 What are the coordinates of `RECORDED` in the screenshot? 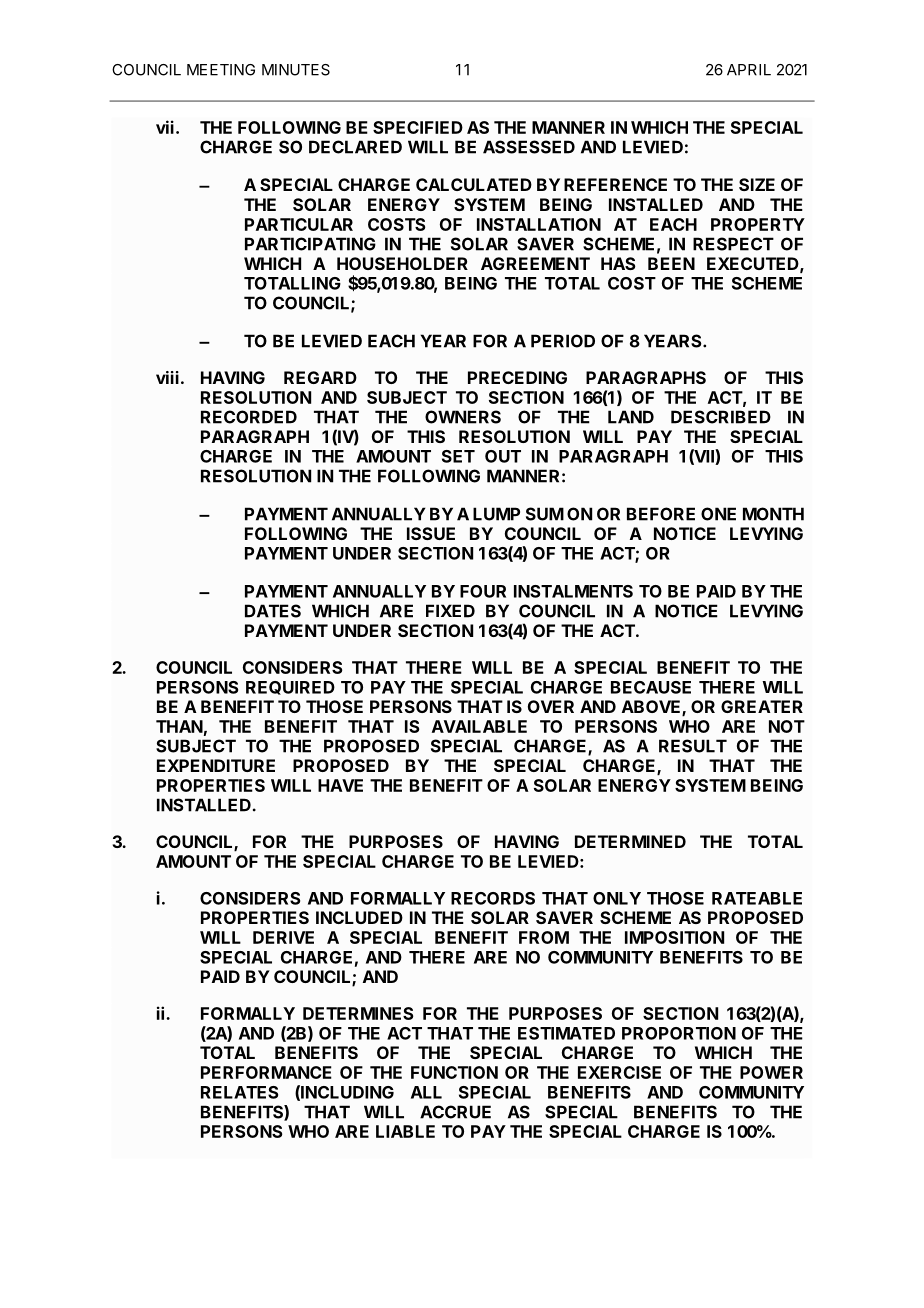 It's located at (249, 417).
